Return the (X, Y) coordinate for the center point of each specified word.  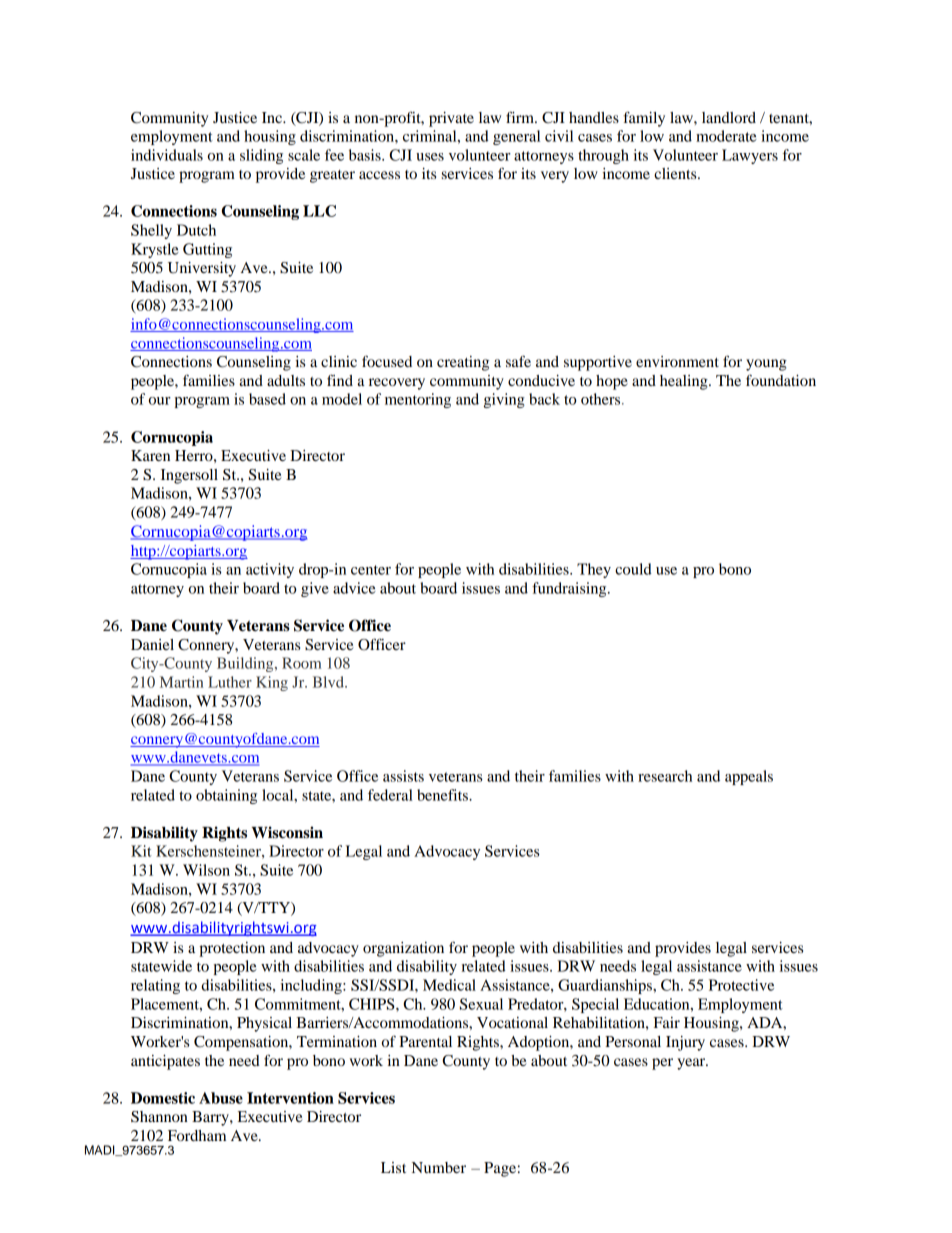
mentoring (418, 400)
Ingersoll (189, 476)
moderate (726, 136)
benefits (443, 795)
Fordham (197, 1135)
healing (685, 382)
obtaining (226, 796)
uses (430, 157)
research (665, 776)
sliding (261, 156)
